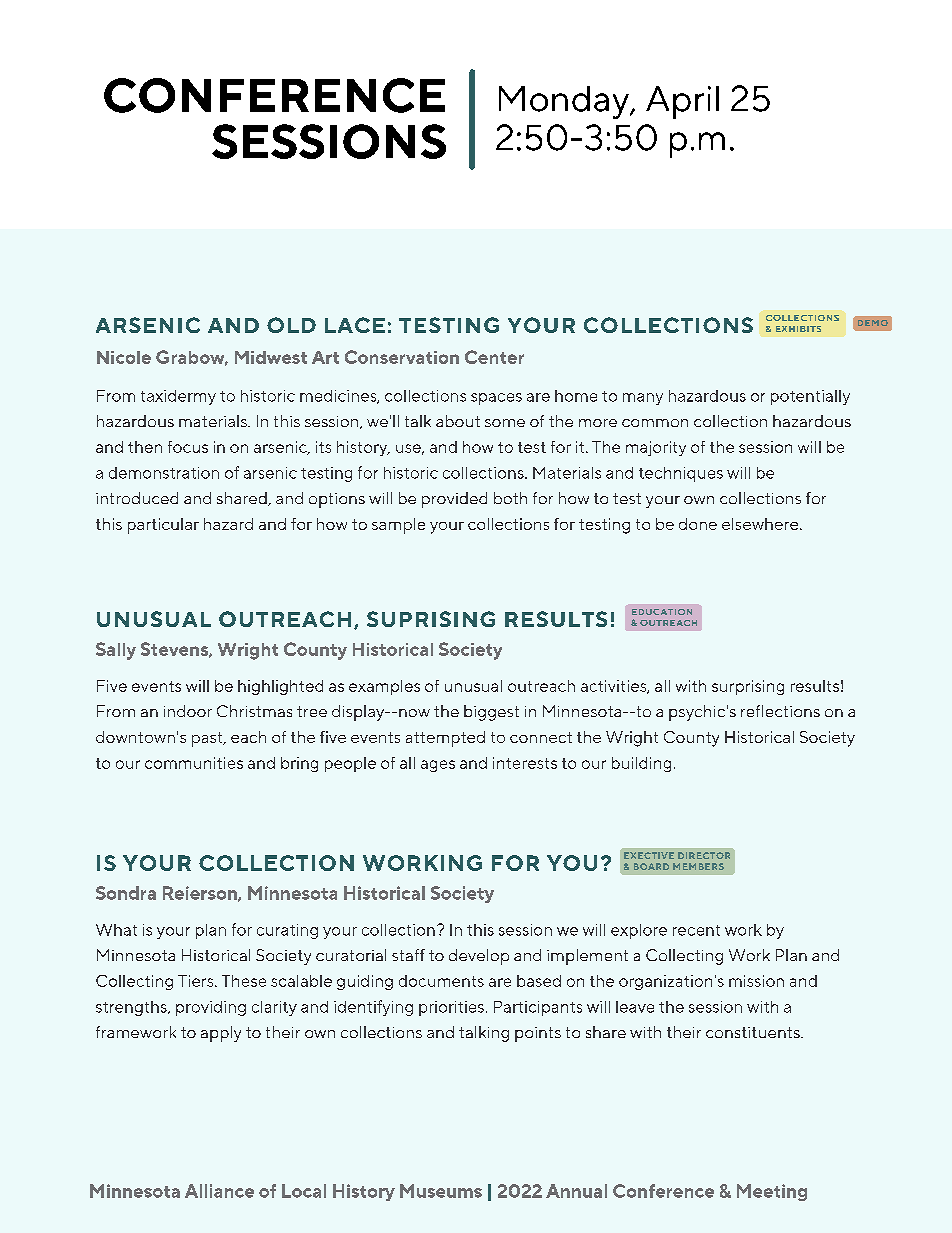 This image has width=952, height=1233. What do you see at coordinates (682, 102) in the image?
I see `April` at bounding box center [682, 102].
